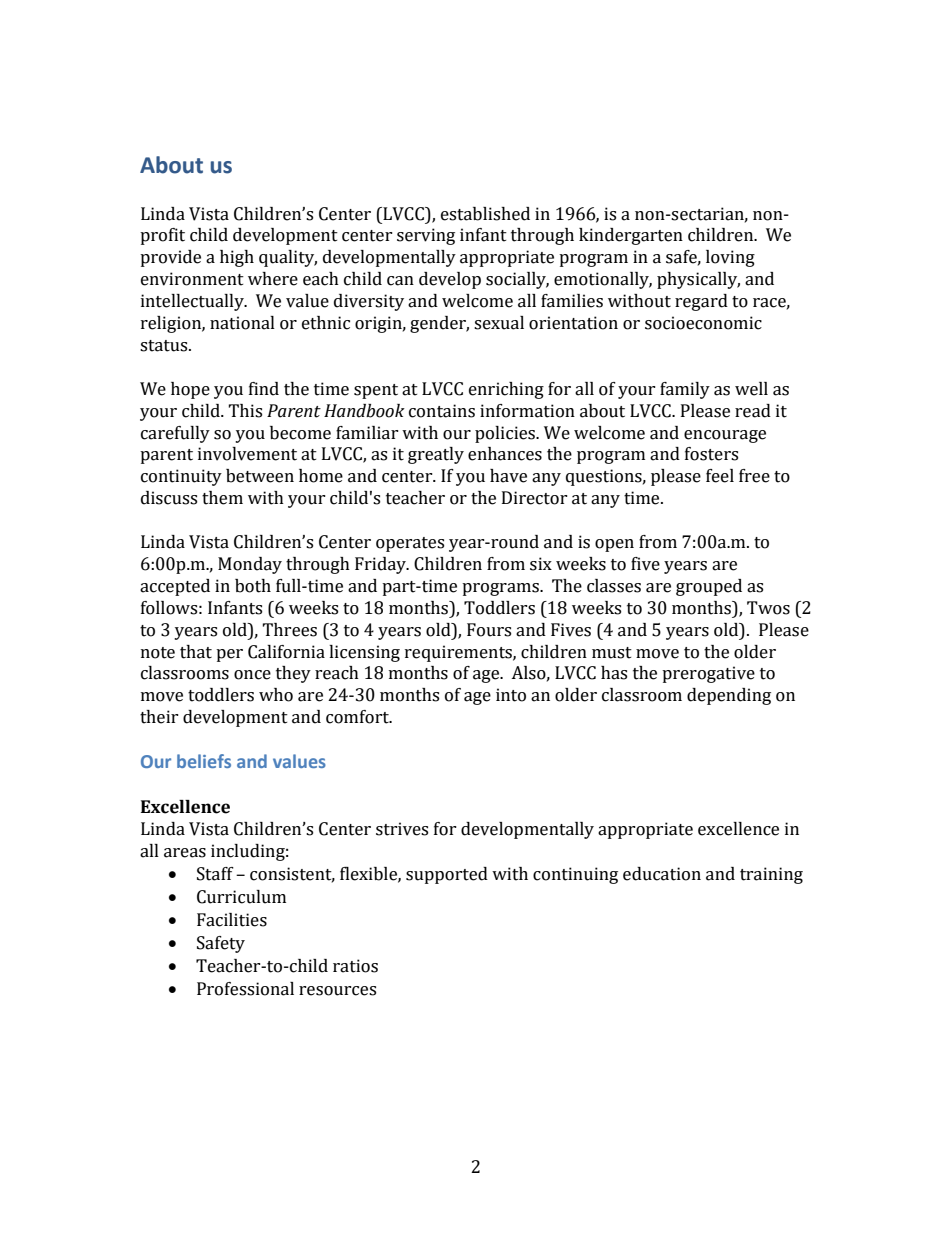 This page has width=952, height=1233. What do you see at coordinates (489, 630) in the page?
I see `Fours` at bounding box center [489, 630].
